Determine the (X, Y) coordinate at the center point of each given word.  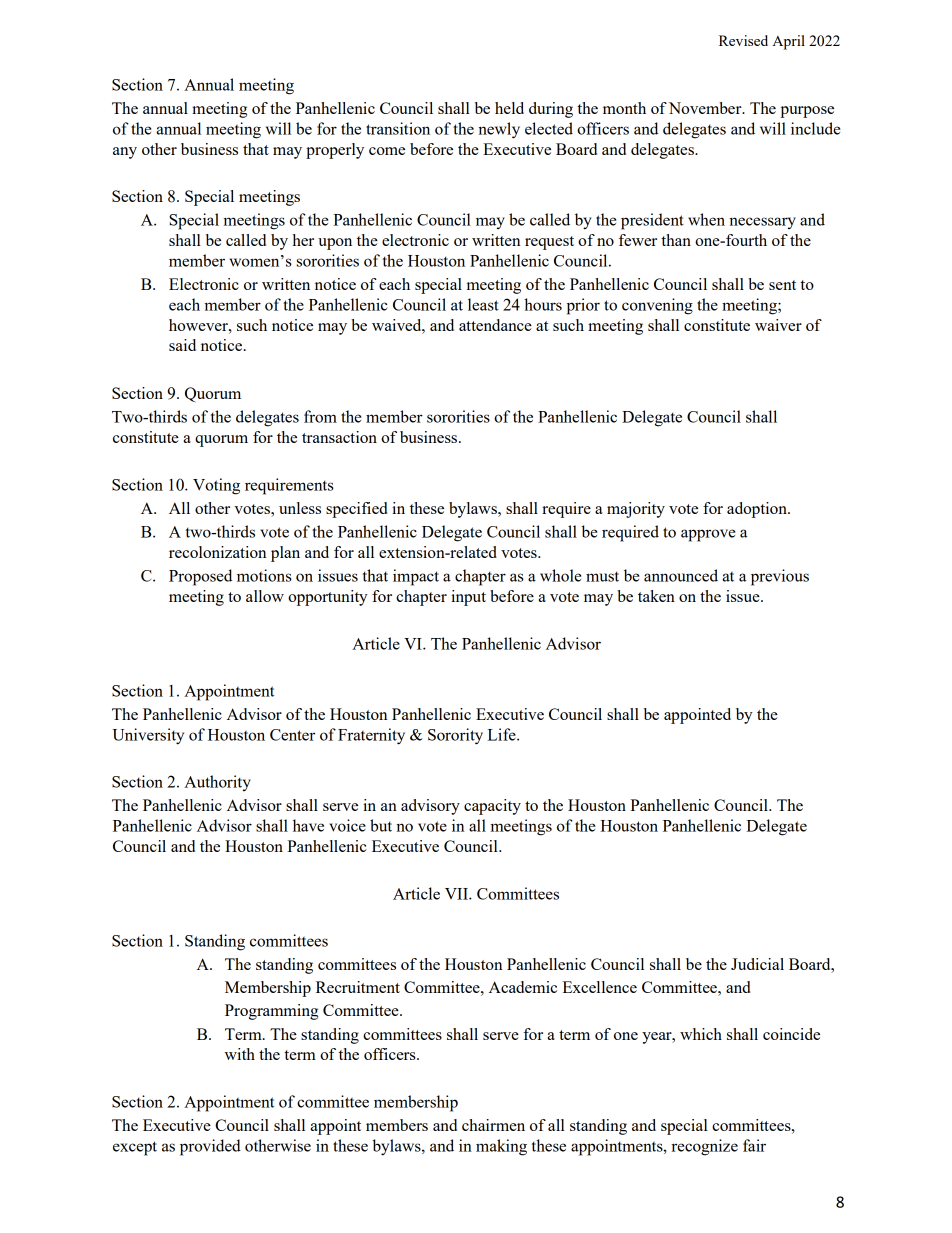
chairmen (493, 1125)
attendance (495, 325)
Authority (217, 783)
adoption (758, 510)
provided (210, 1147)
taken (656, 596)
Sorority (455, 736)
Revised (743, 40)
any (125, 153)
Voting (216, 486)
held (509, 108)
